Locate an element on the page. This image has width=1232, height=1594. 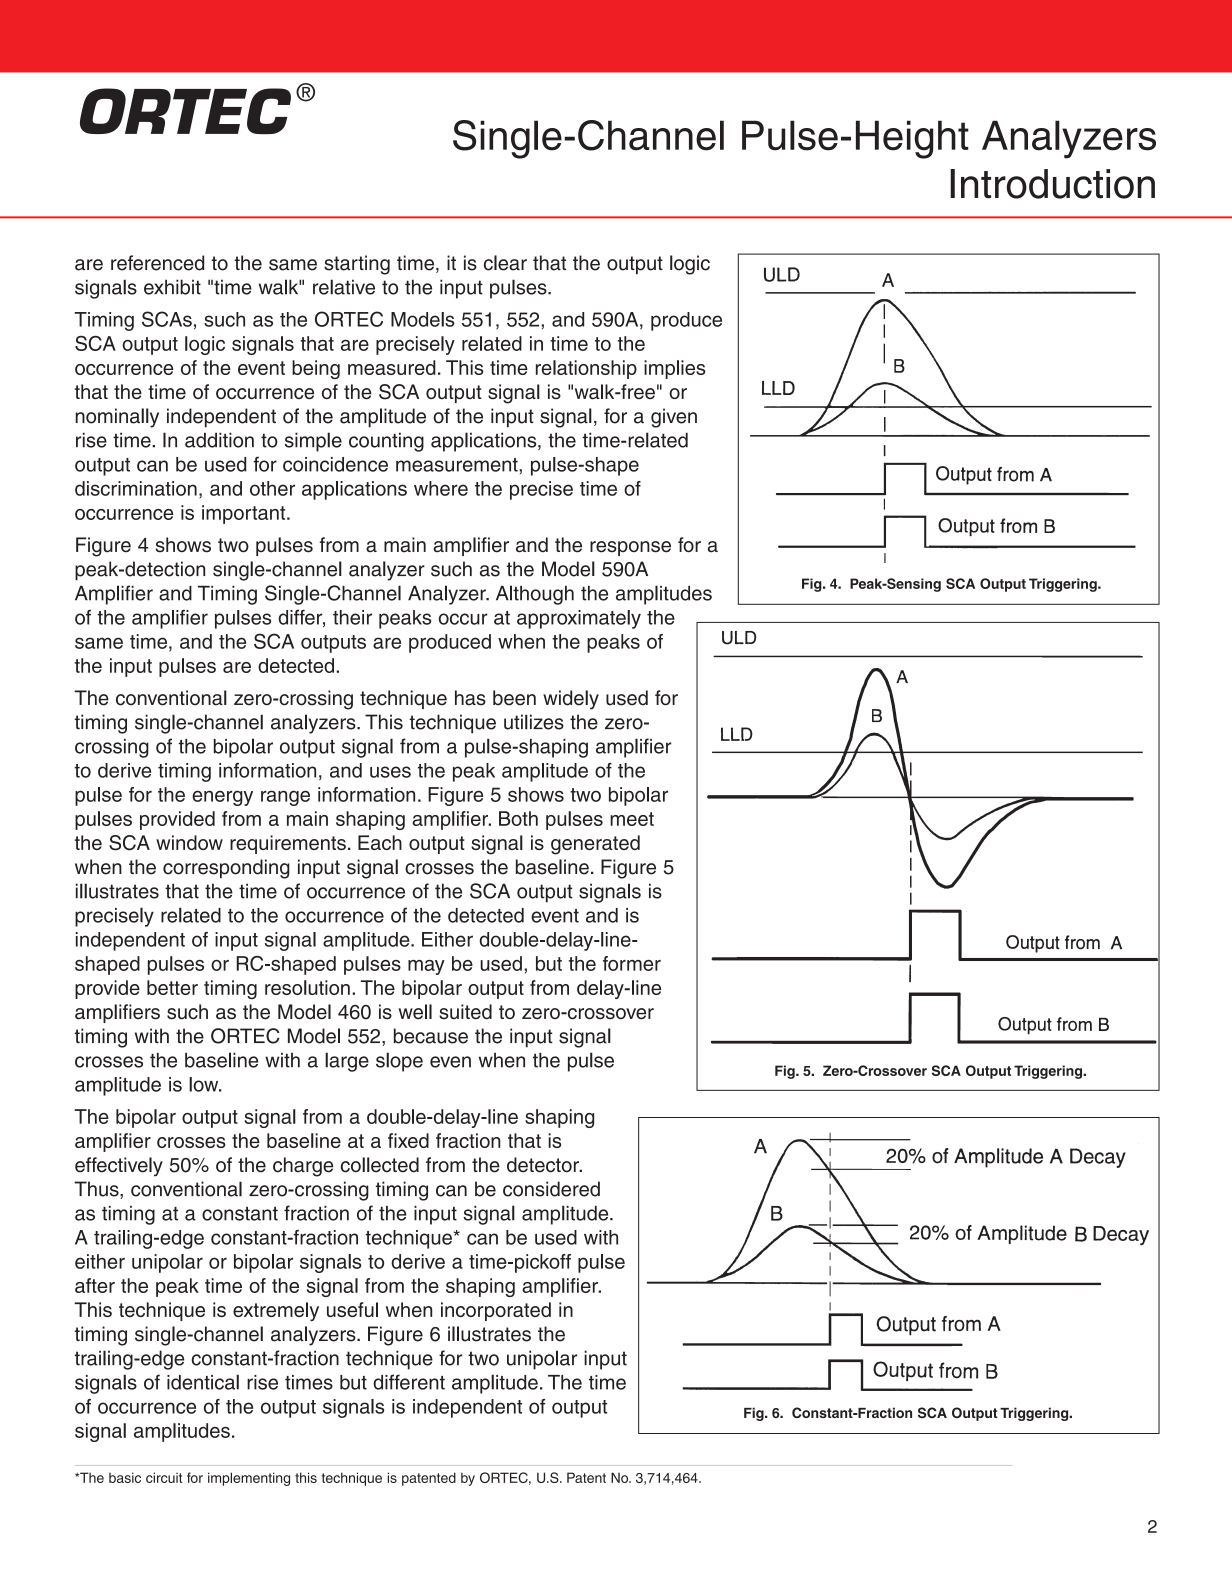
Introduction is located at coordinates (1052, 184).
